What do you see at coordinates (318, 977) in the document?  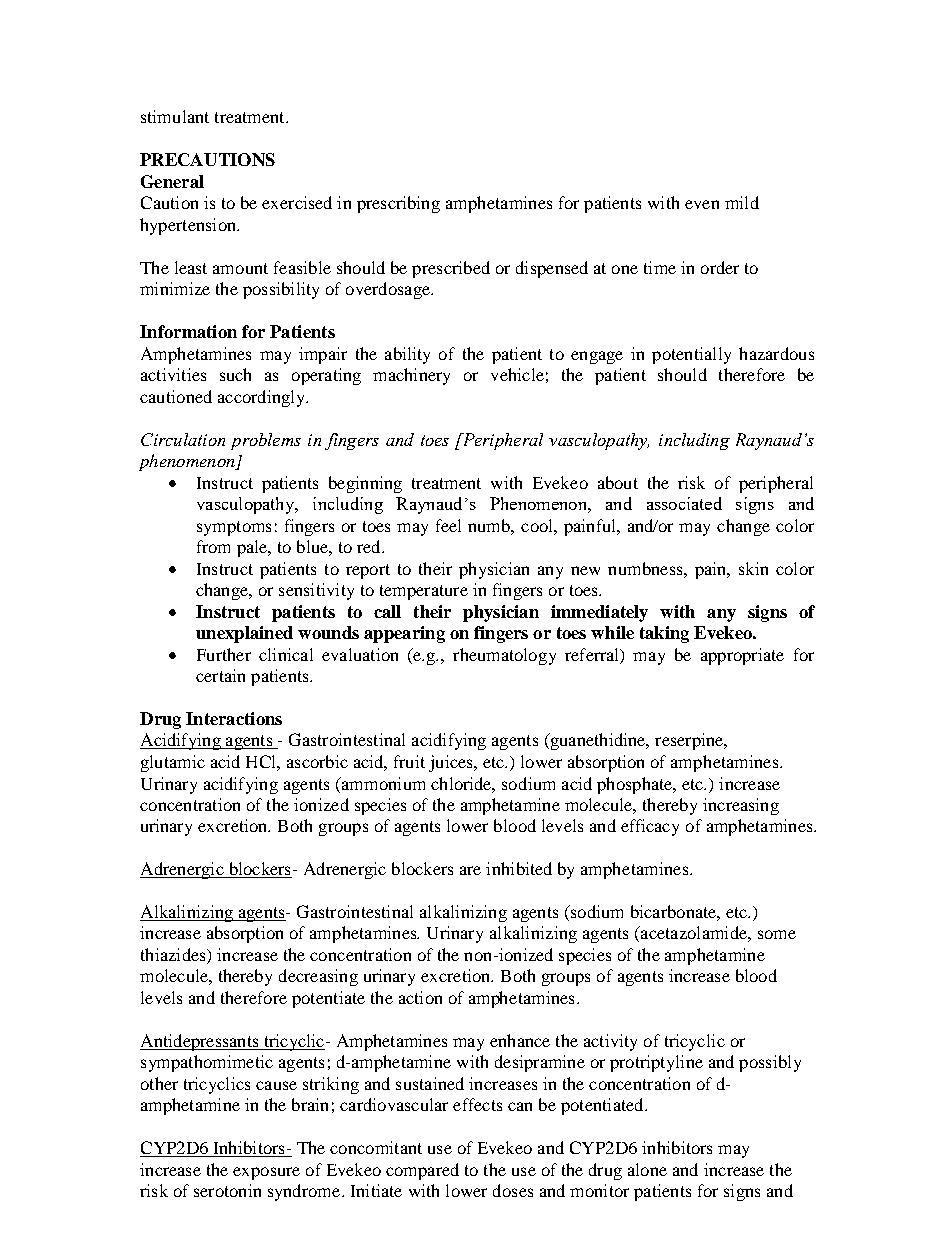 I see `decreasing` at bounding box center [318, 977].
